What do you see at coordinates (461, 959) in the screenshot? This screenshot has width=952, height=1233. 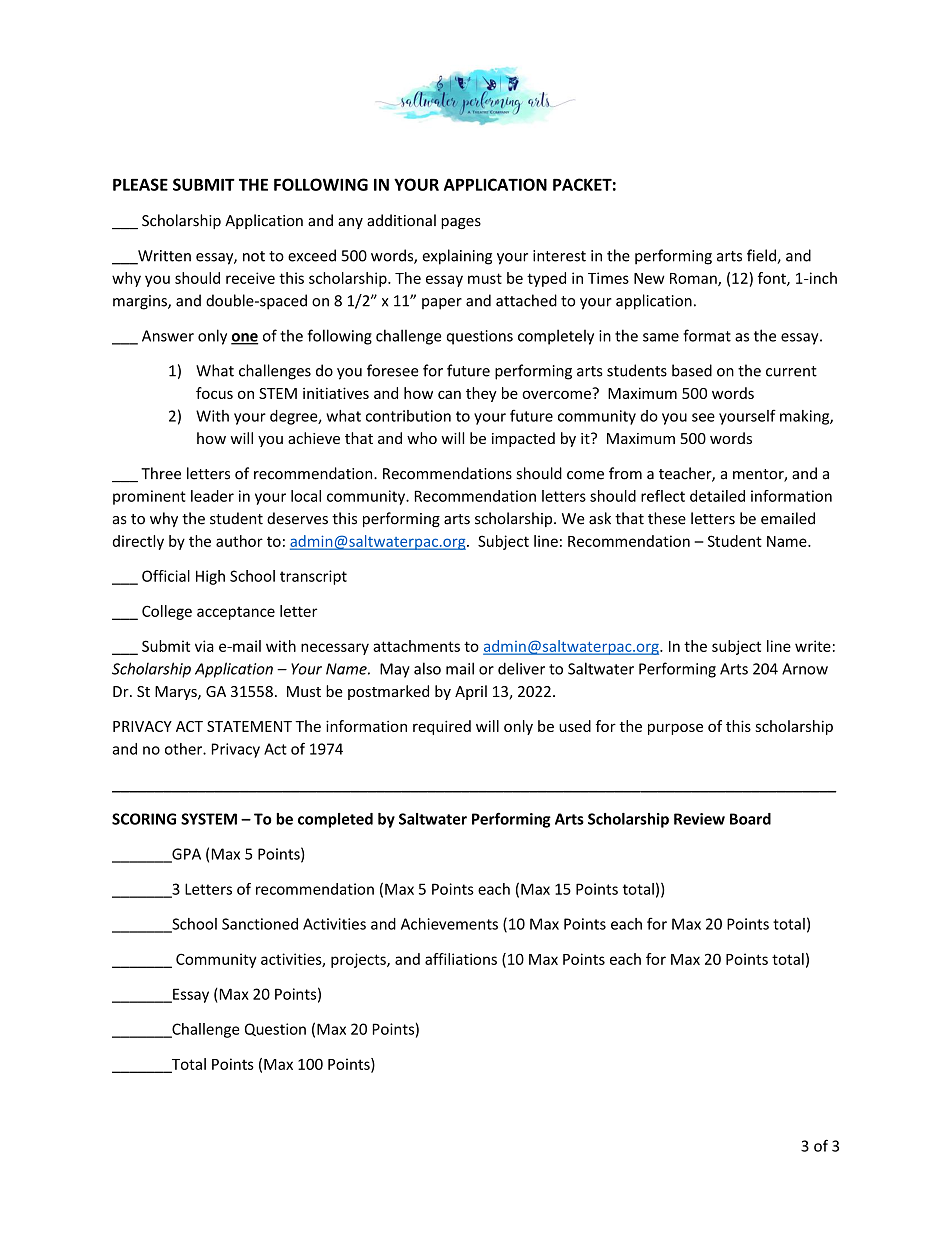 I see `affiliations` at bounding box center [461, 959].
